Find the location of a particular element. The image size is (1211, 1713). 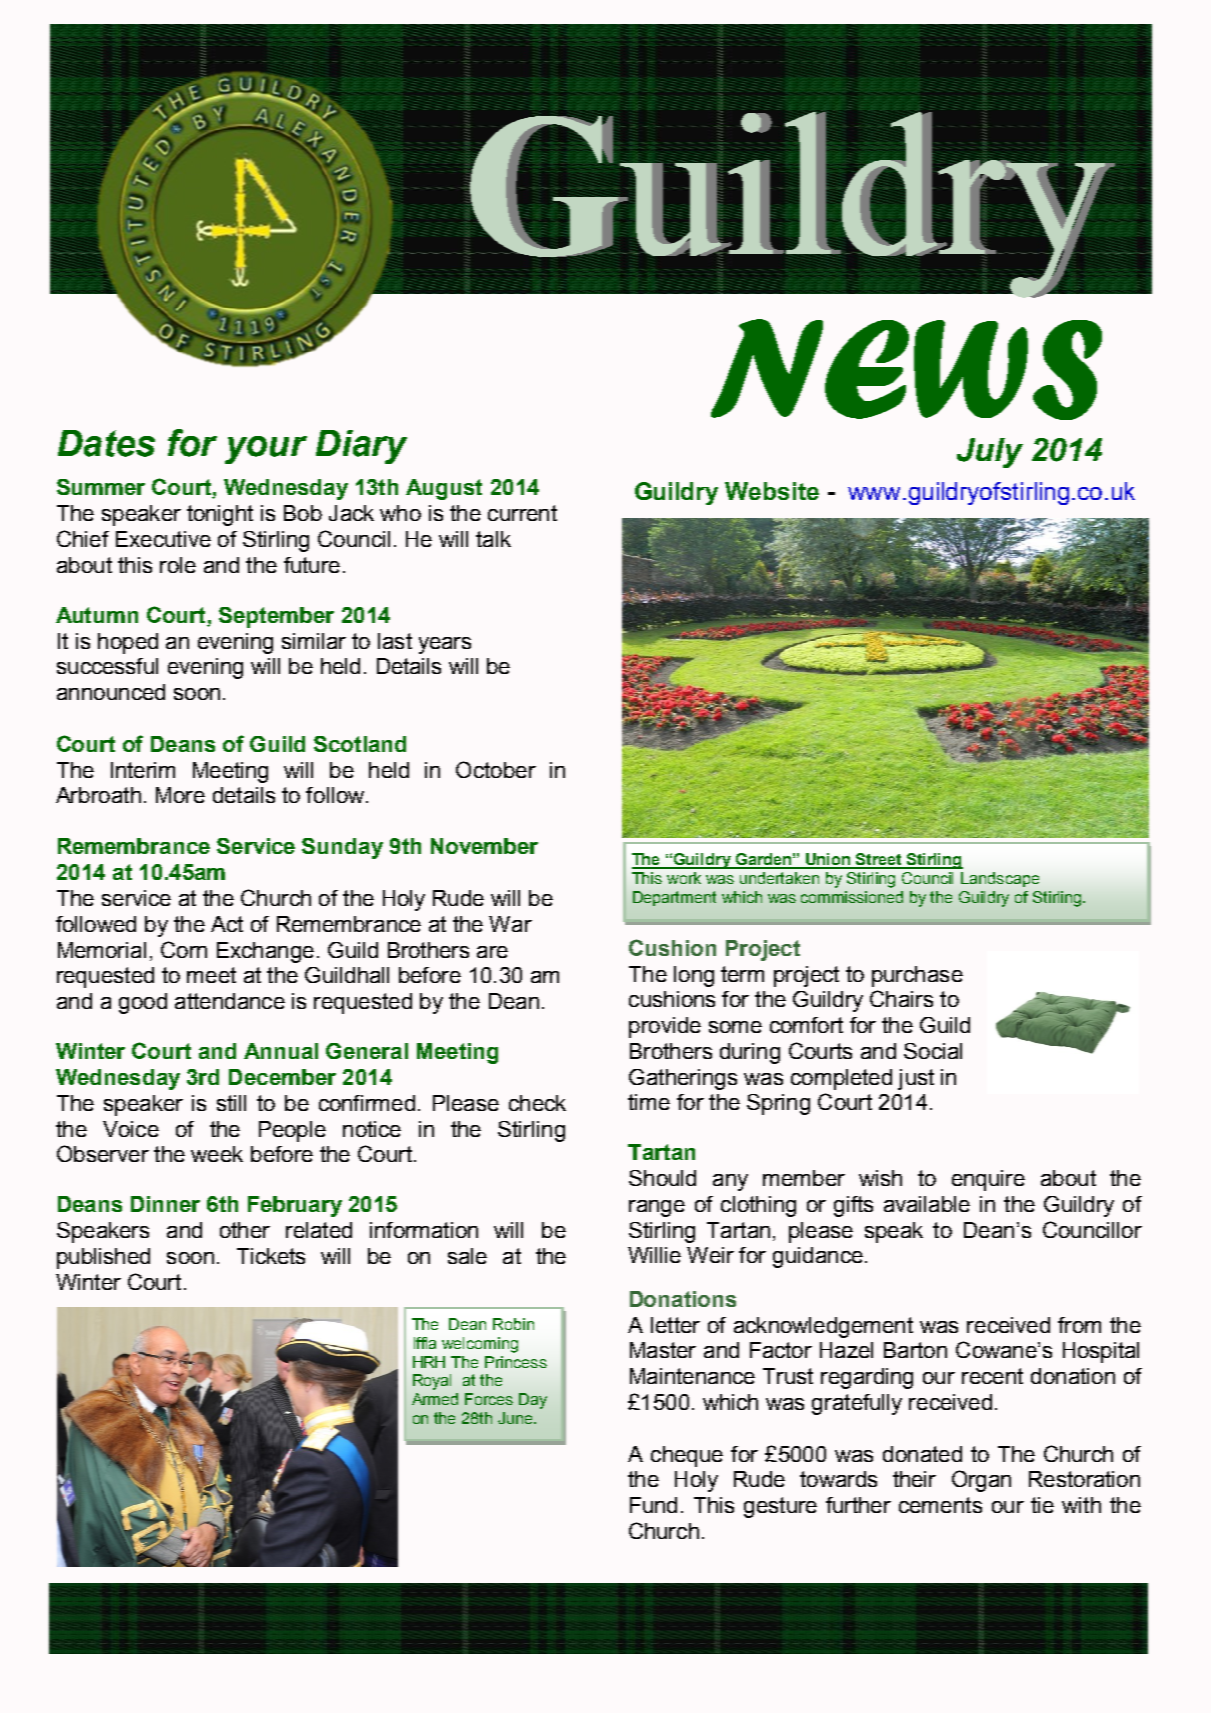

Armed is located at coordinates (435, 1399).
